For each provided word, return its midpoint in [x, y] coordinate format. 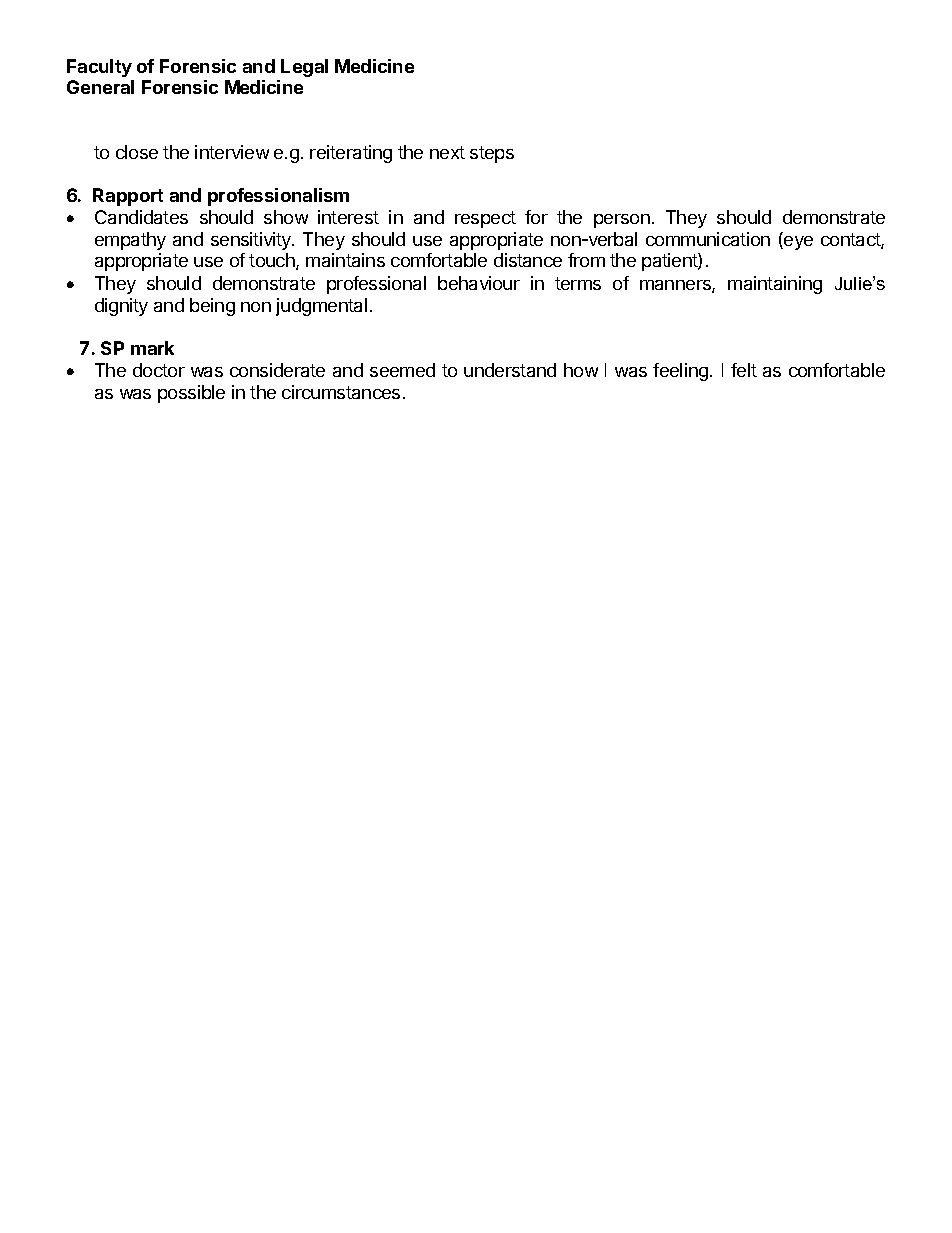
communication [708, 239]
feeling [680, 372]
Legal [304, 68]
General [100, 87]
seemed [402, 370]
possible [191, 394]
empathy [130, 241]
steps [492, 154]
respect [485, 219]
